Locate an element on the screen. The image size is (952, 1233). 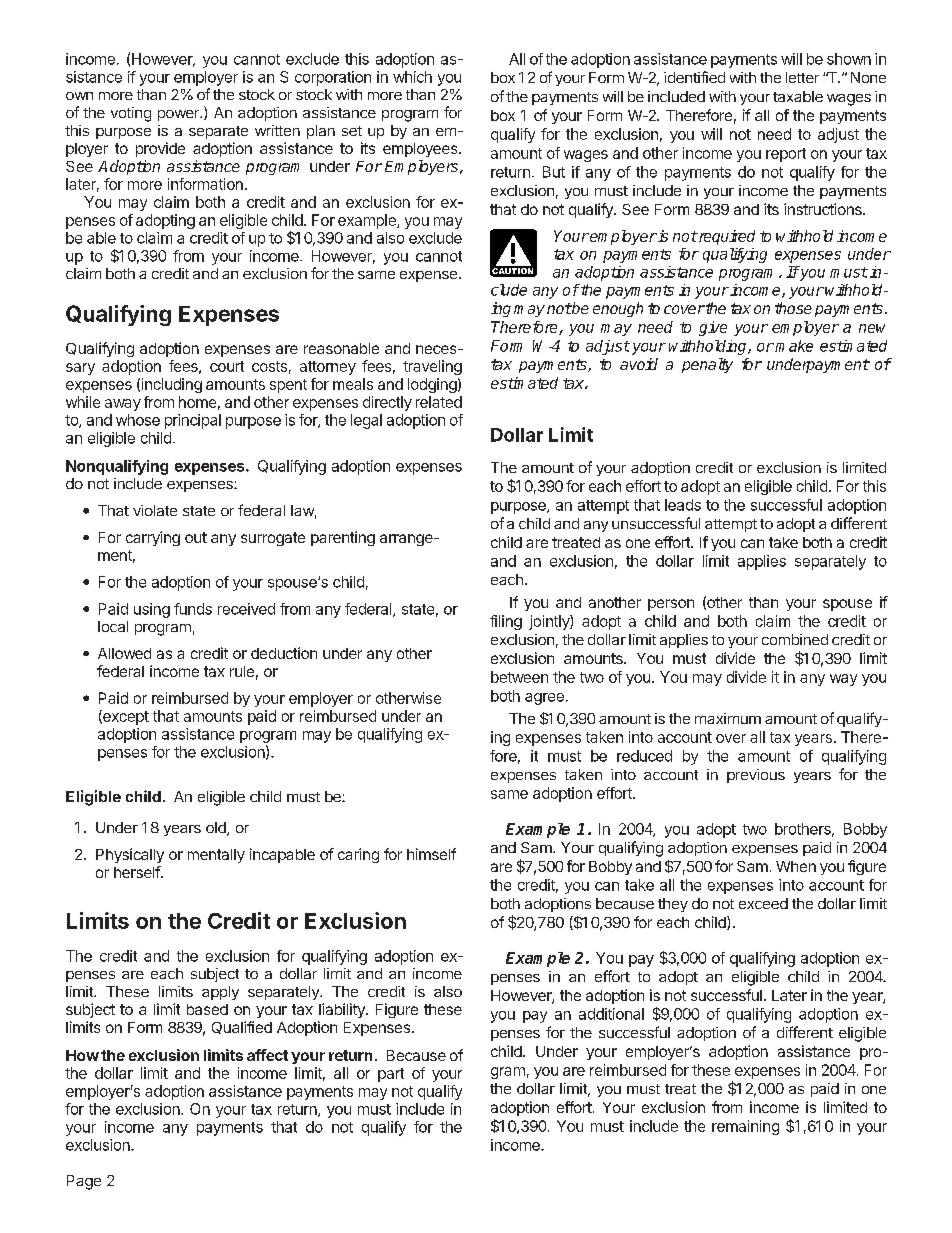
which is located at coordinates (412, 77).
